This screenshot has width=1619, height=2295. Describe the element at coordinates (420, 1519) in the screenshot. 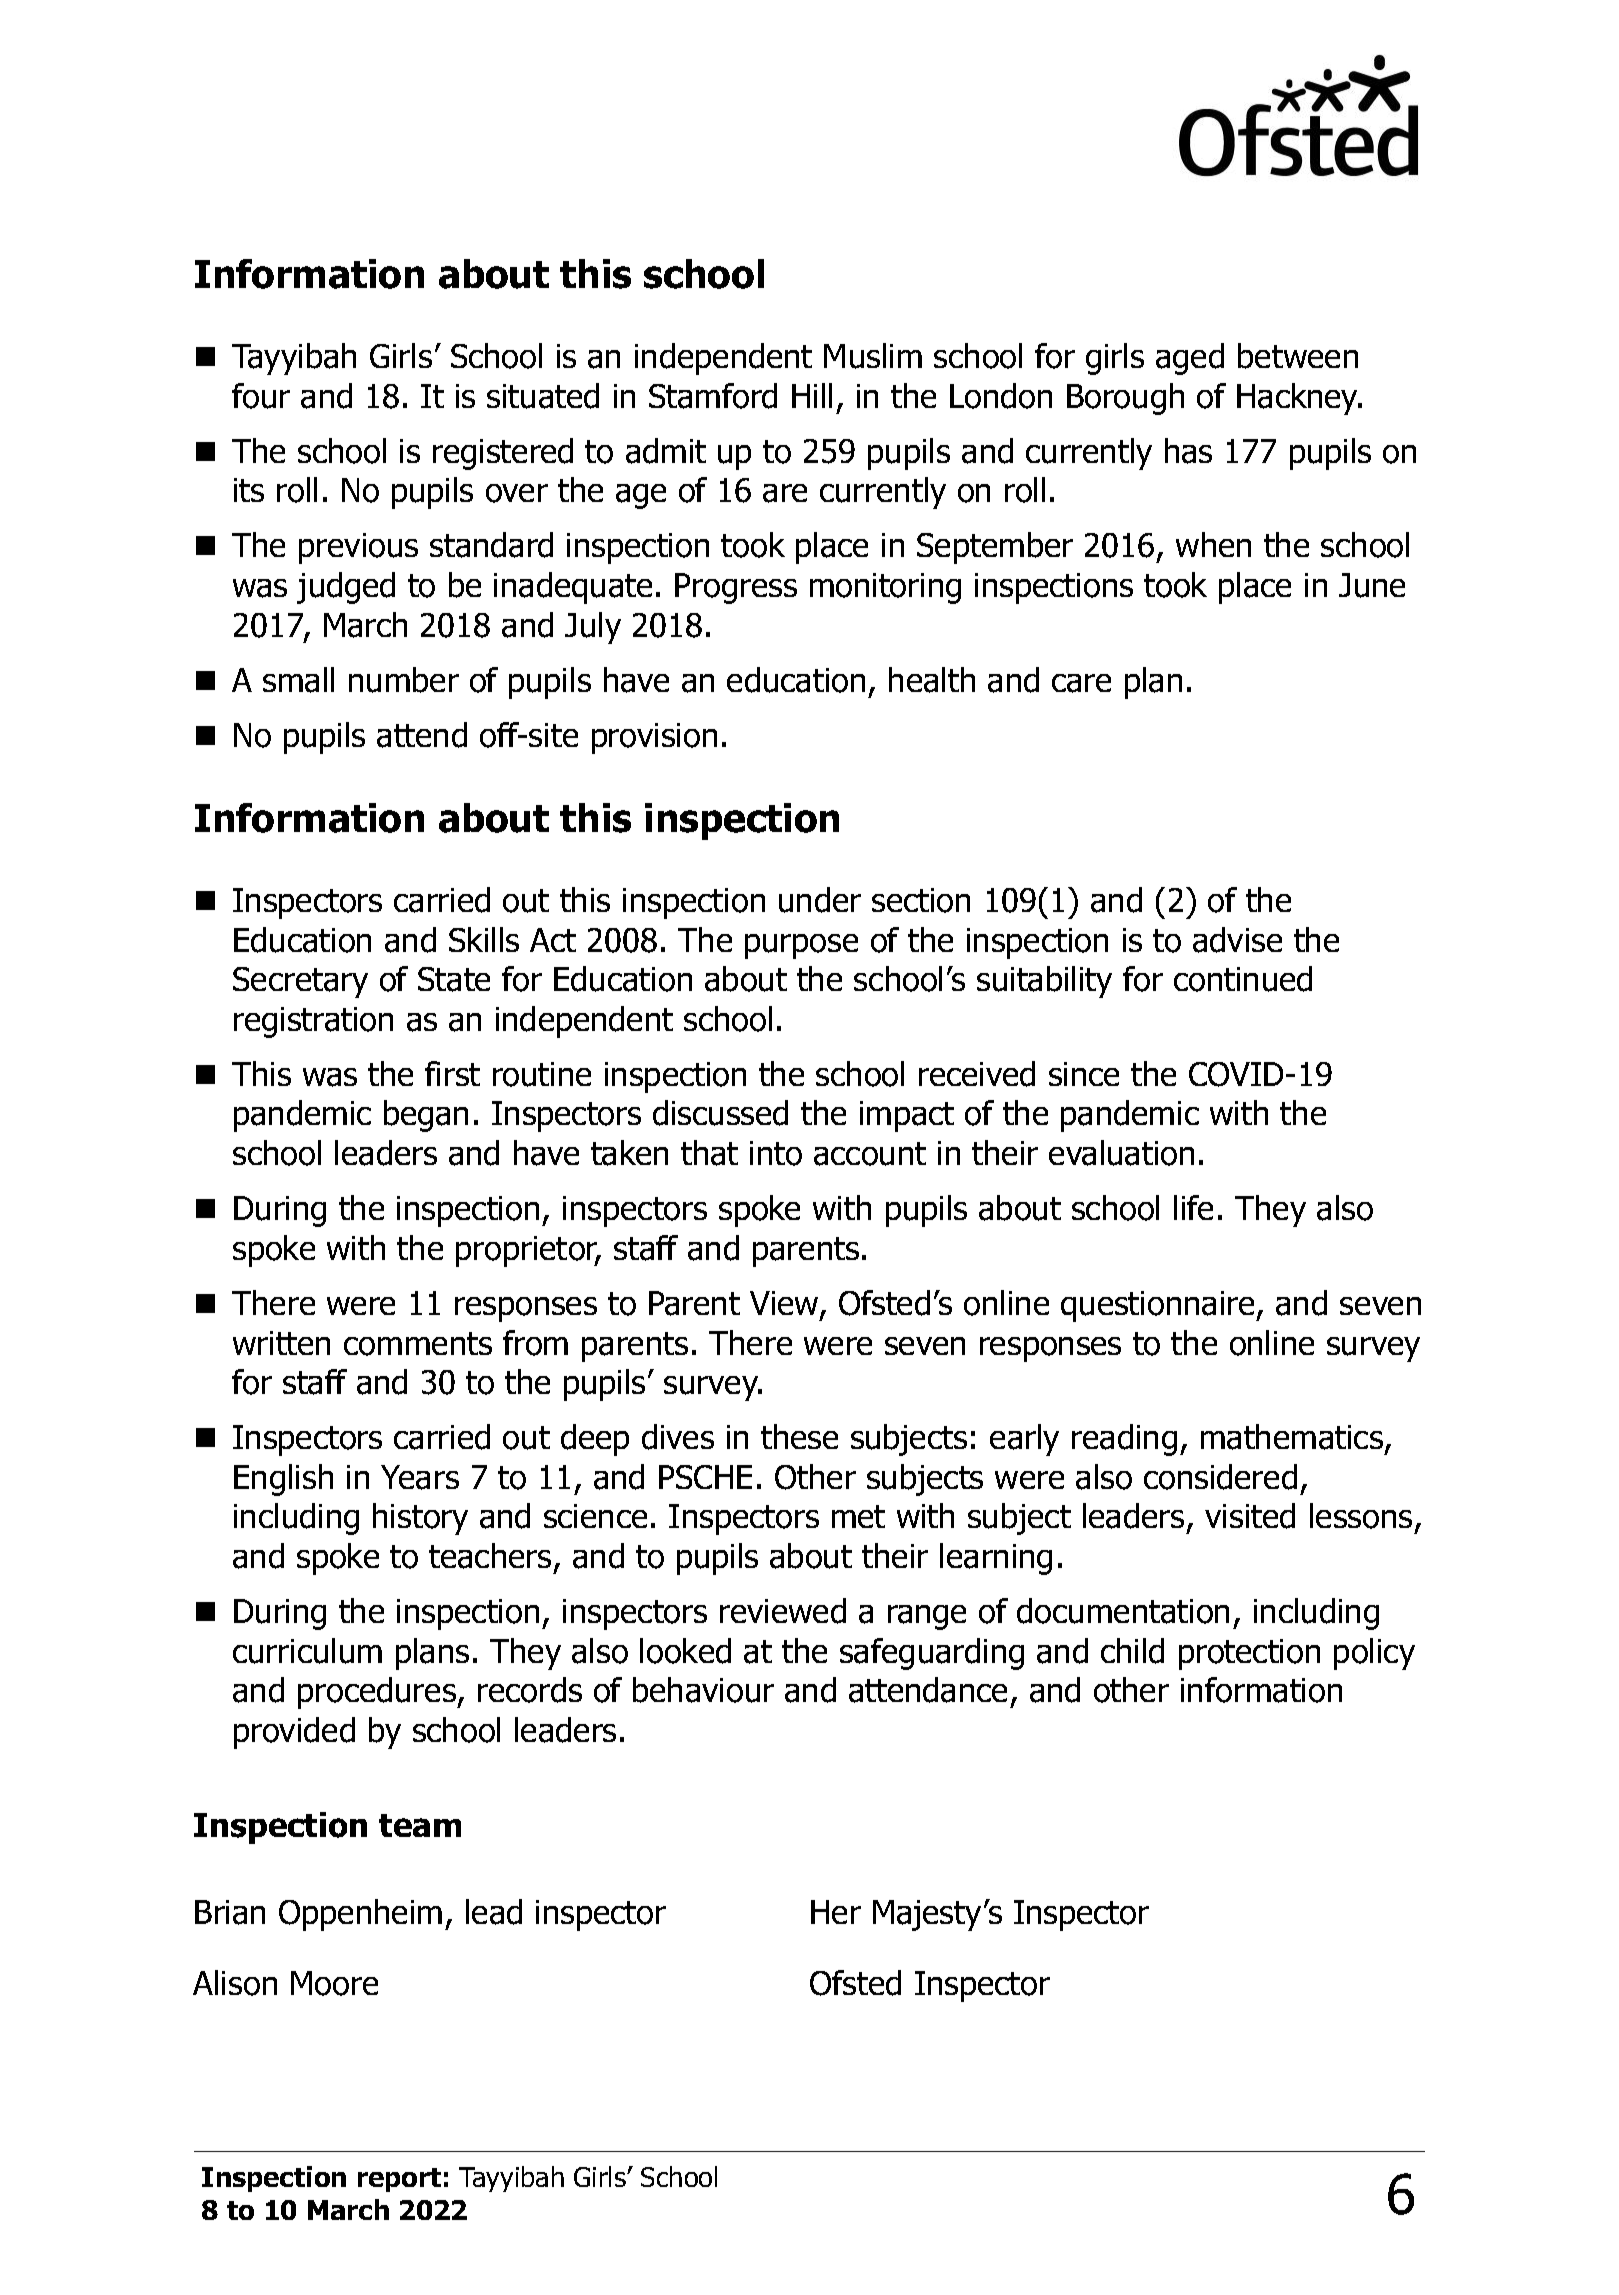

I see `history` at that location.
